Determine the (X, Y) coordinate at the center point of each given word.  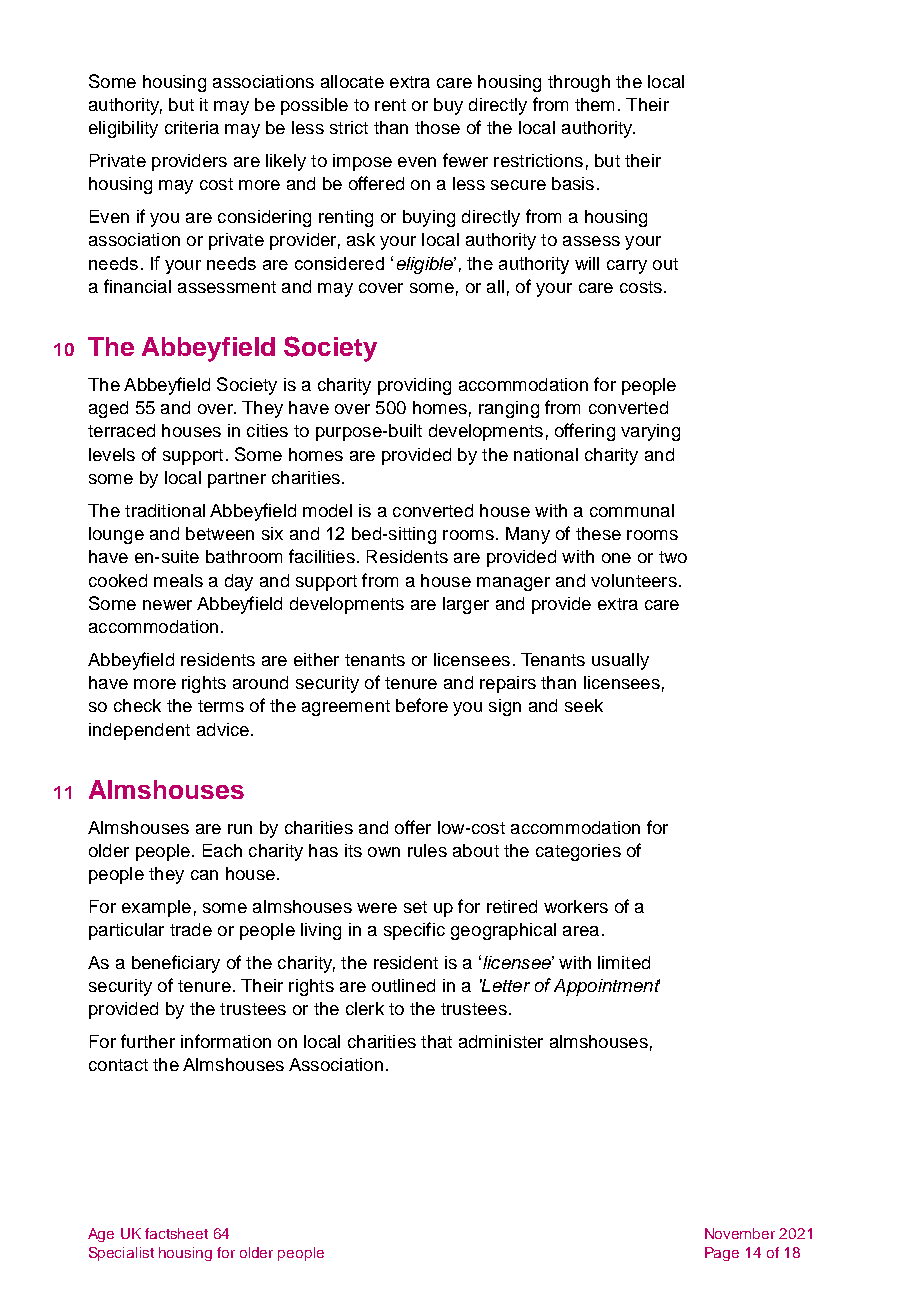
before (422, 705)
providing (414, 386)
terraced (121, 430)
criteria (192, 127)
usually (620, 661)
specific (414, 931)
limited (624, 962)
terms (221, 706)
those (437, 127)
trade (191, 929)
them (594, 104)
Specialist (121, 1254)
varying (650, 432)
